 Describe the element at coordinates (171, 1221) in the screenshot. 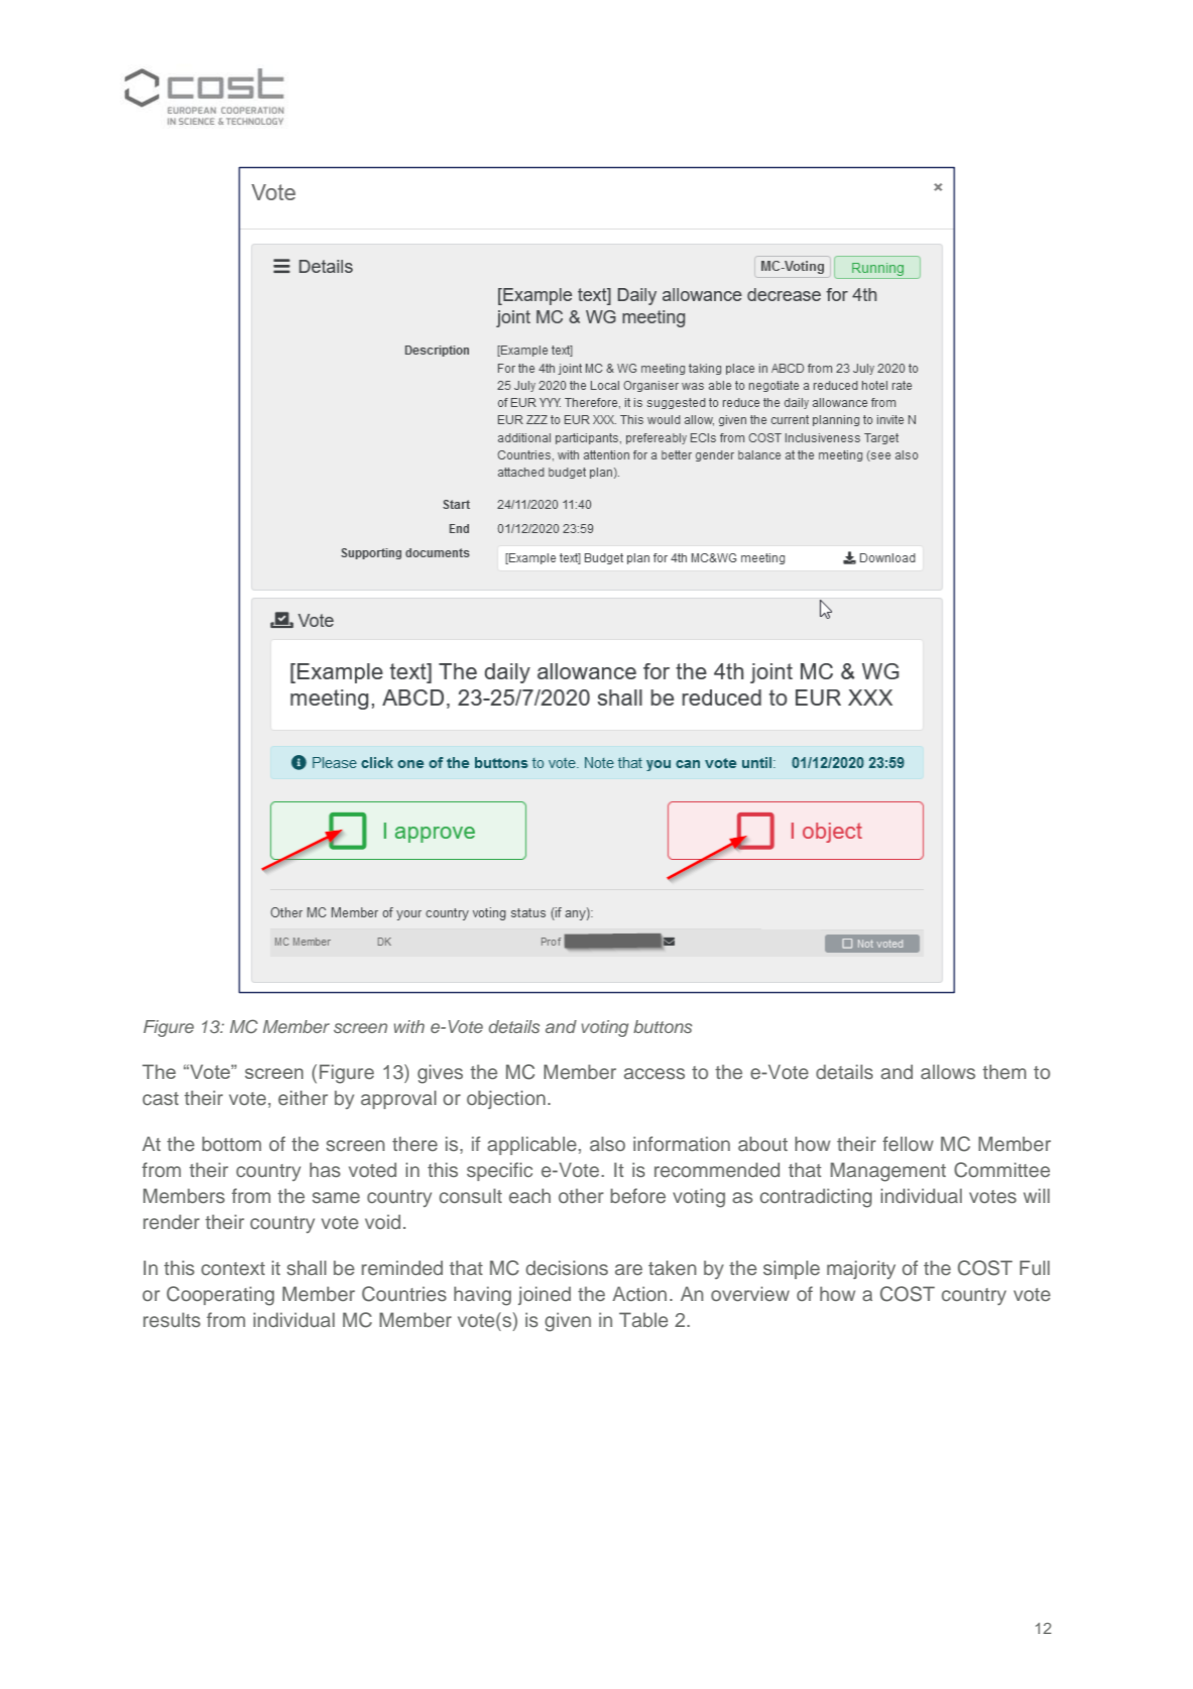

I see `render` at that location.
